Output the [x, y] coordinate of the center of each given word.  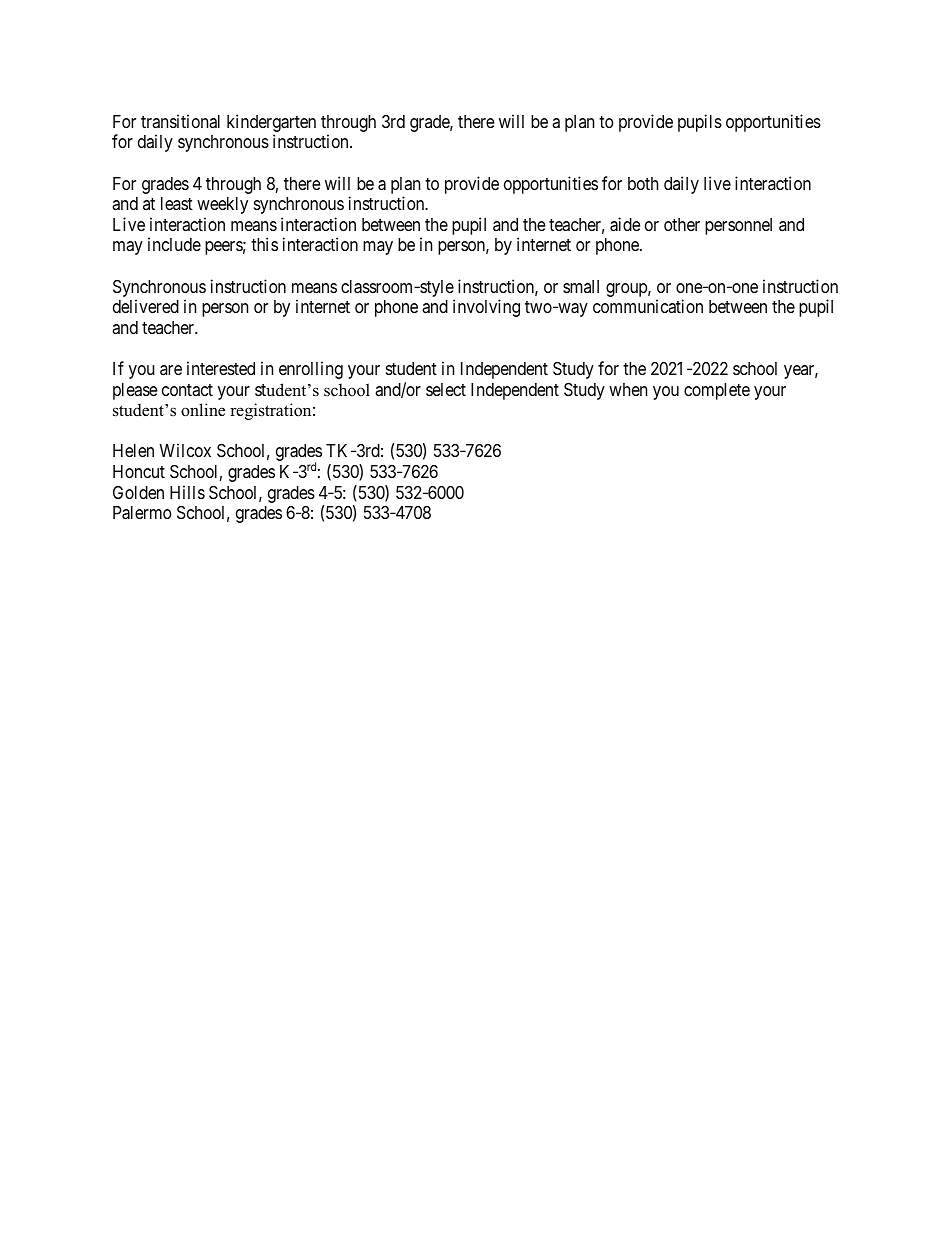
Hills [187, 492]
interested [221, 368]
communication [648, 306]
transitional [180, 121]
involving [486, 308]
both [643, 183]
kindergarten [271, 124]
